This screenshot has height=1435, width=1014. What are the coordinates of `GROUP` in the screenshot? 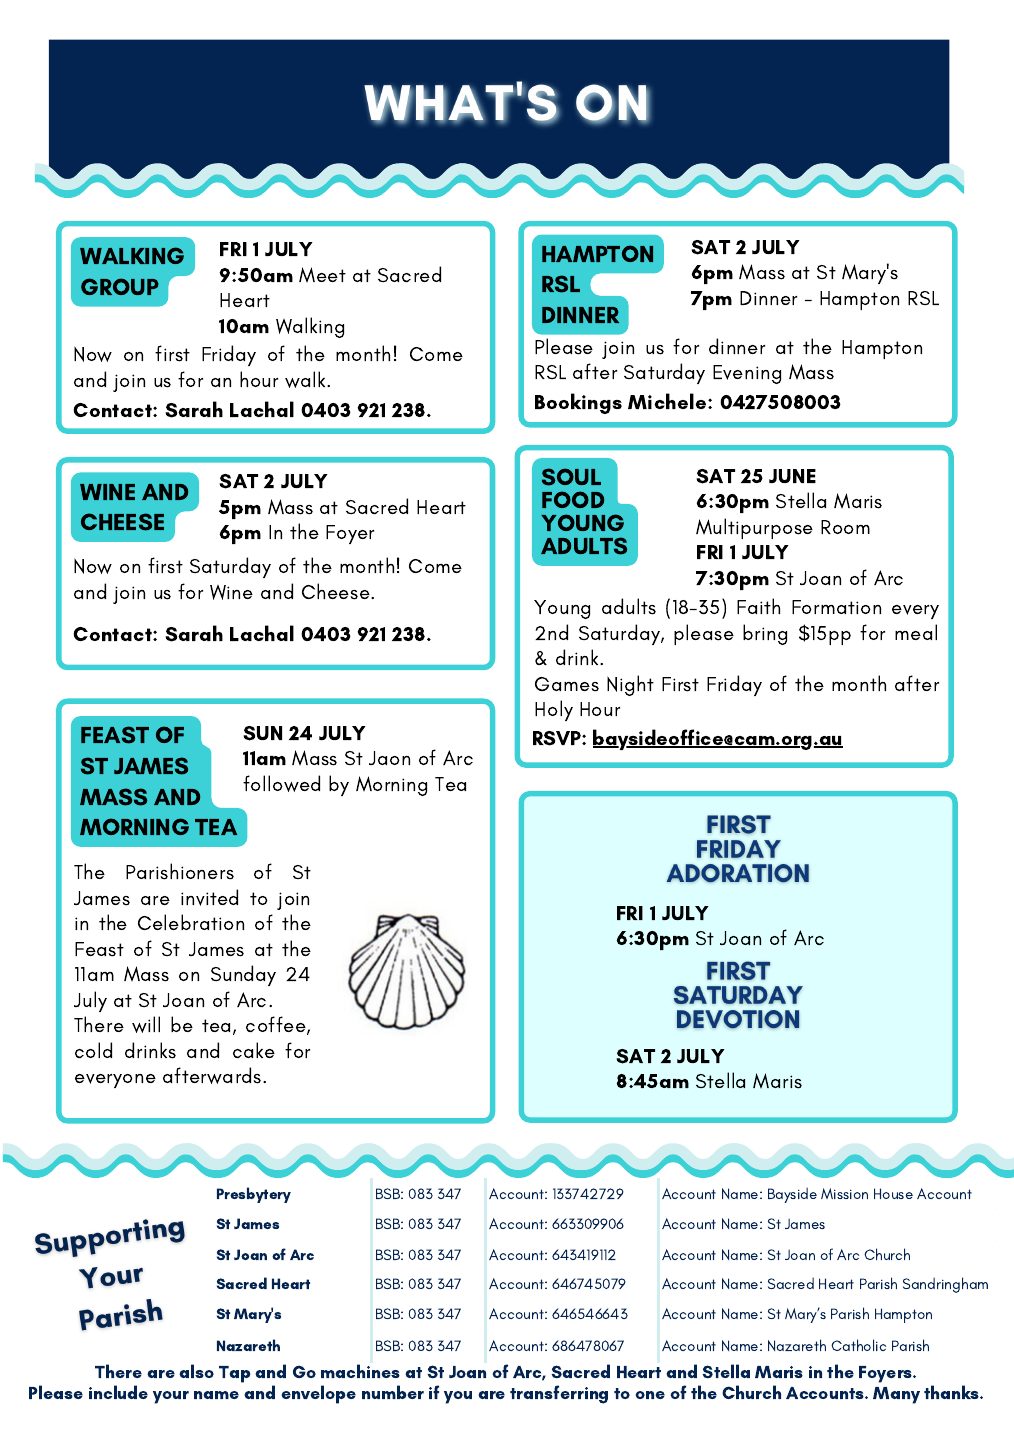 It's located at (120, 286).
